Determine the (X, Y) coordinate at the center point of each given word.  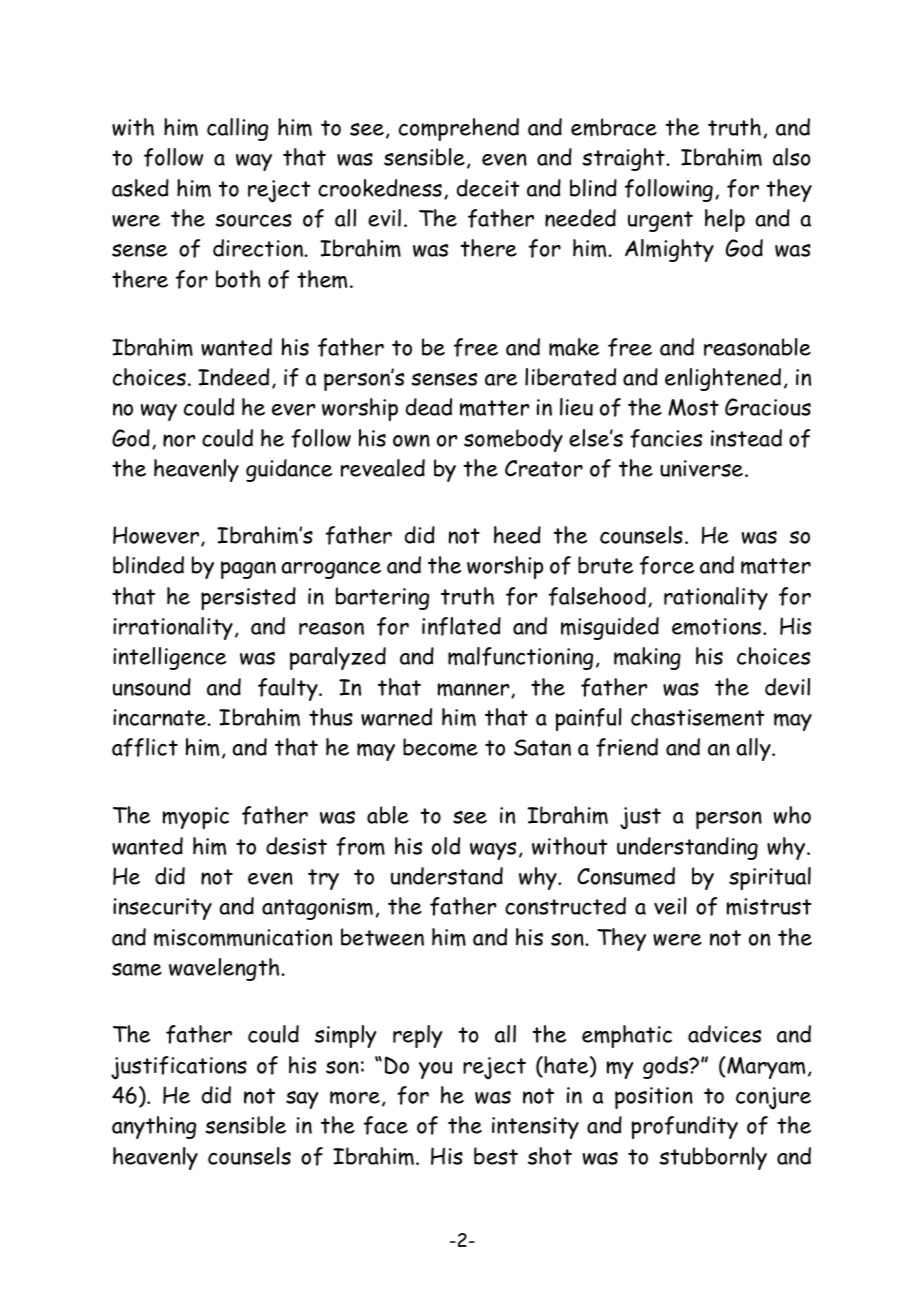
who (792, 815)
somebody (513, 440)
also (791, 157)
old (446, 846)
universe (701, 468)
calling (237, 129)
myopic (195, 818)
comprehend (459, 129)
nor (179, 440)
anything (154, 1127)
